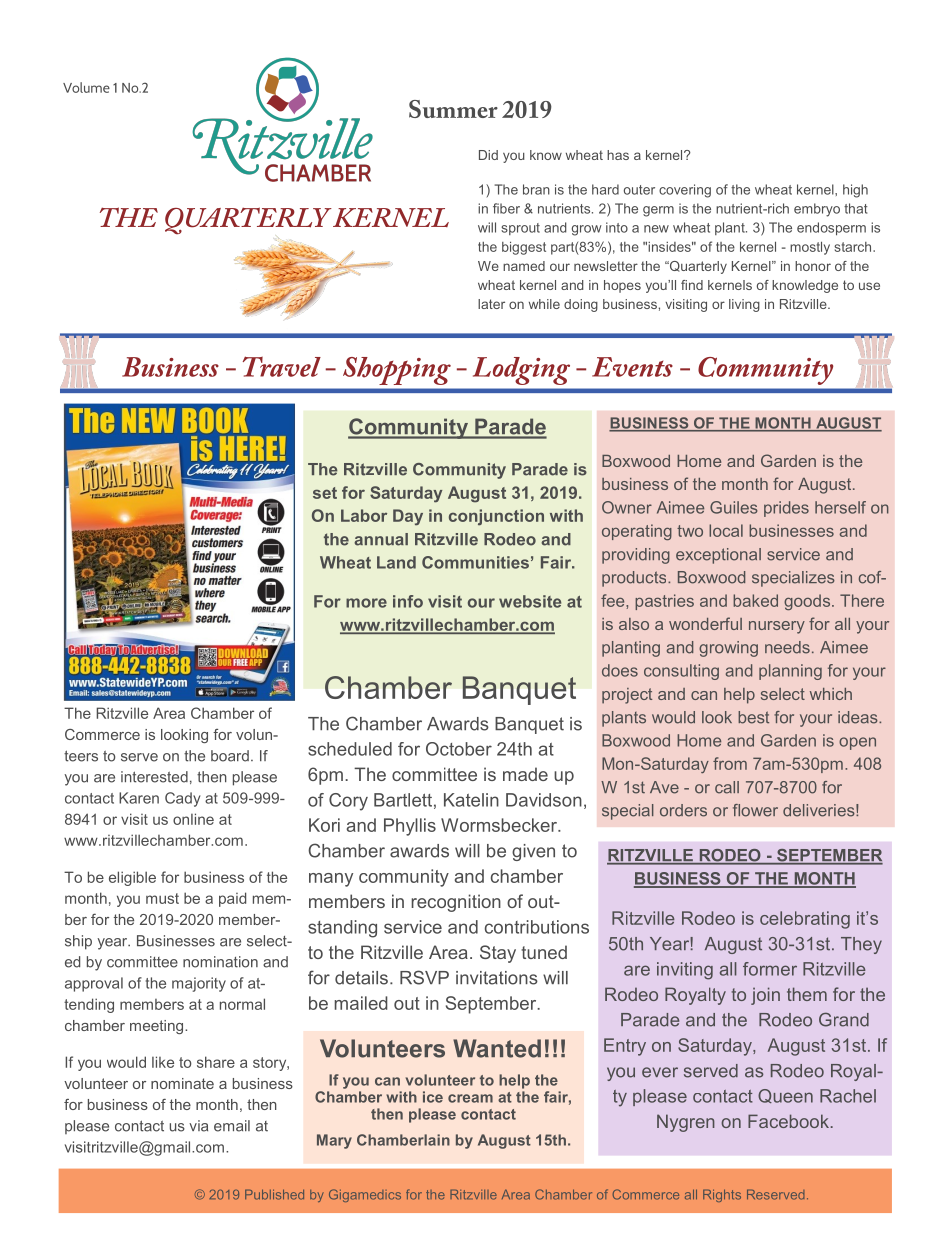  I want to click on set, so click(325, 493).
